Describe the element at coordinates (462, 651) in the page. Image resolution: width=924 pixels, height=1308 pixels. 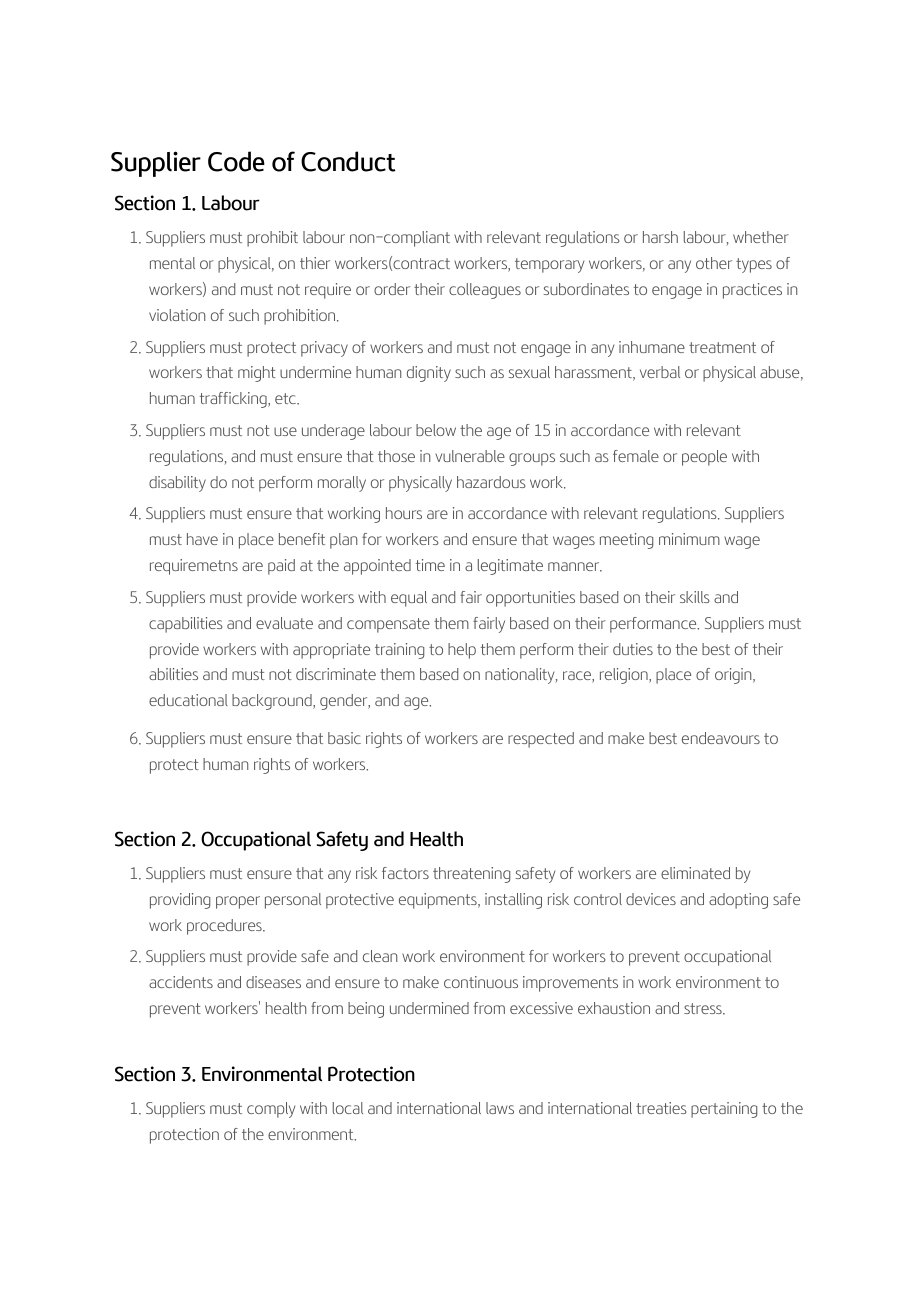
I see `help` at that location.
